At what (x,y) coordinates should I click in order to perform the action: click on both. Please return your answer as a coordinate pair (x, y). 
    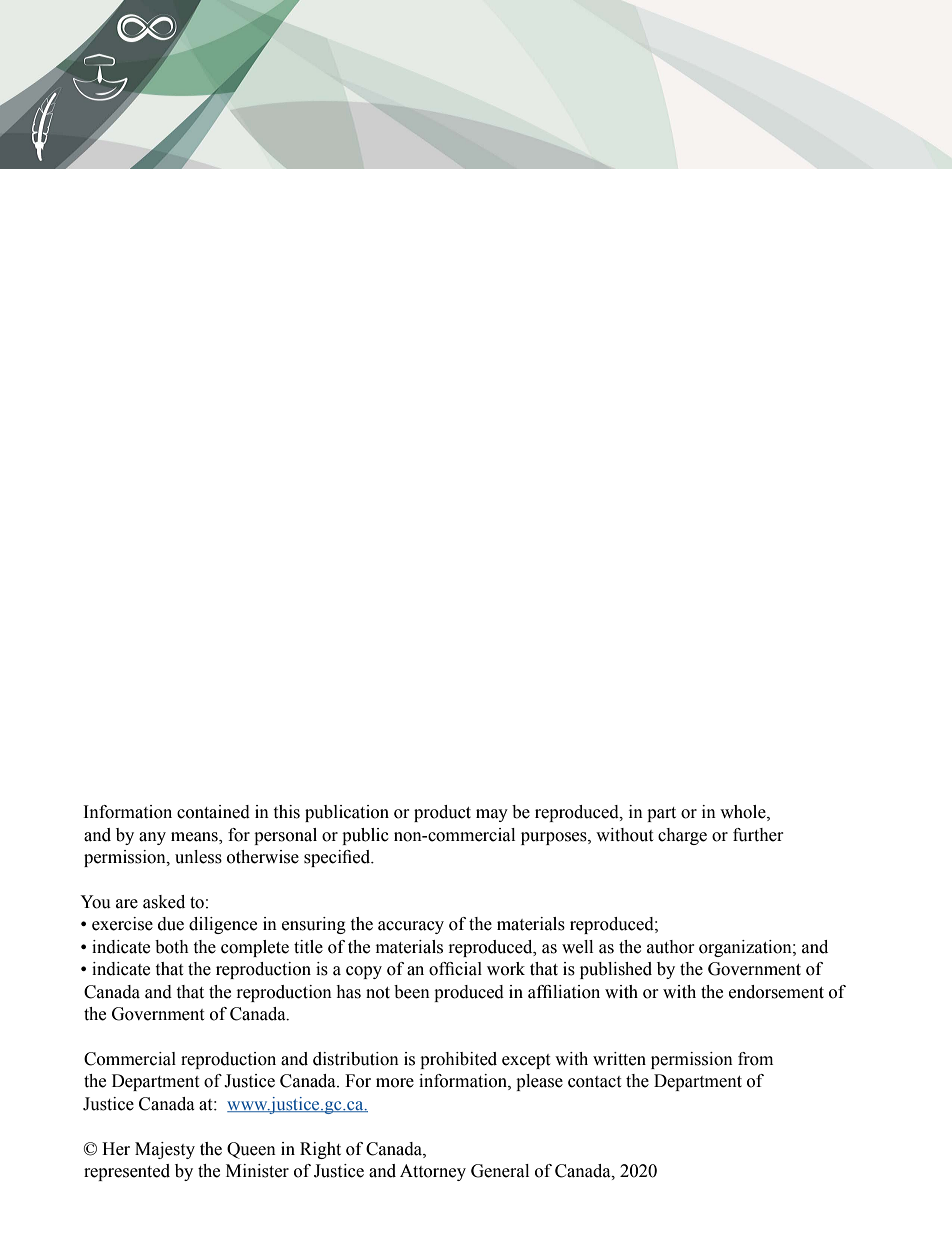
    Looking at the image, I should click on (172, 947).
